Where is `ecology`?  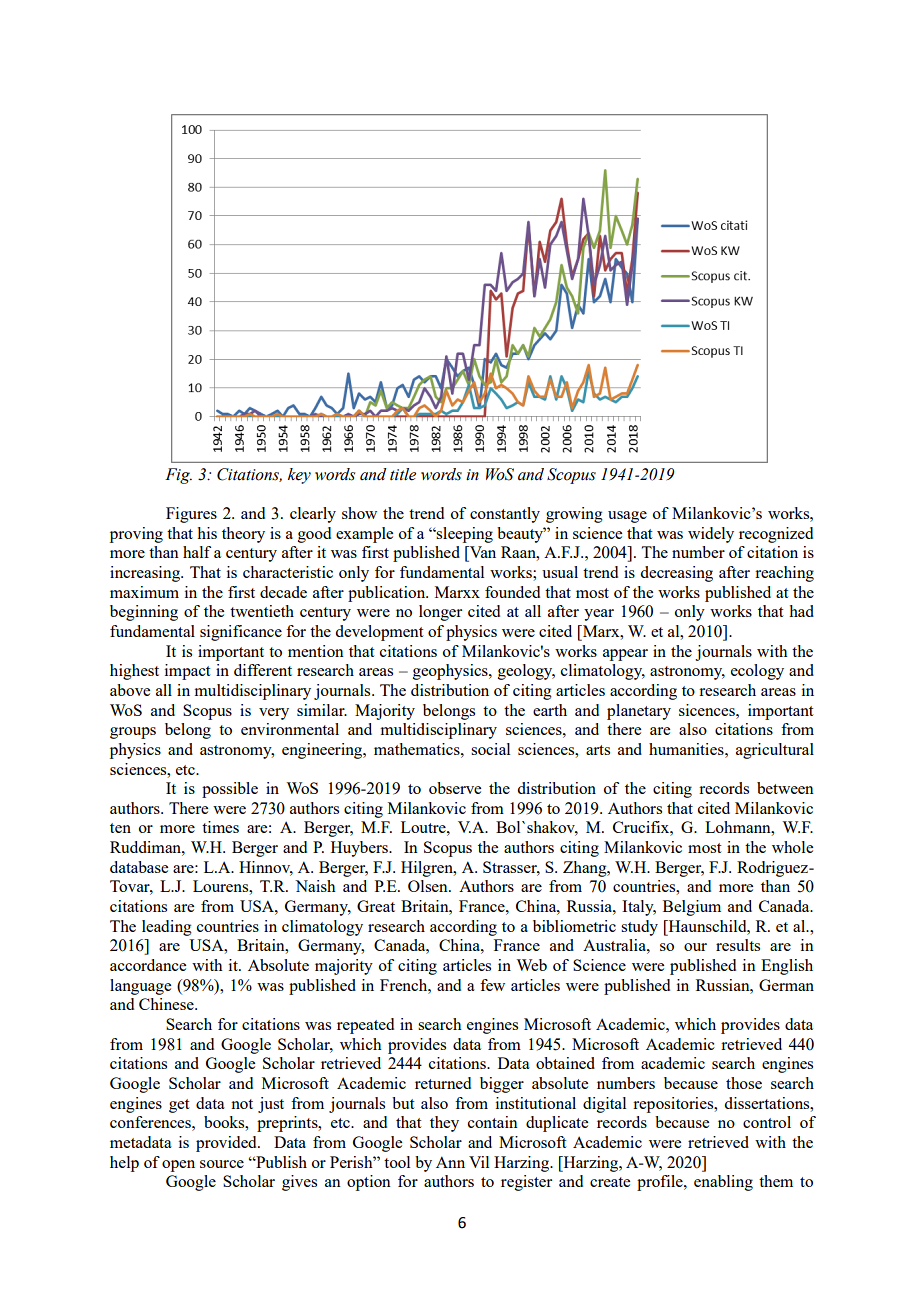
ecology is located at coordinates (757, 672).
